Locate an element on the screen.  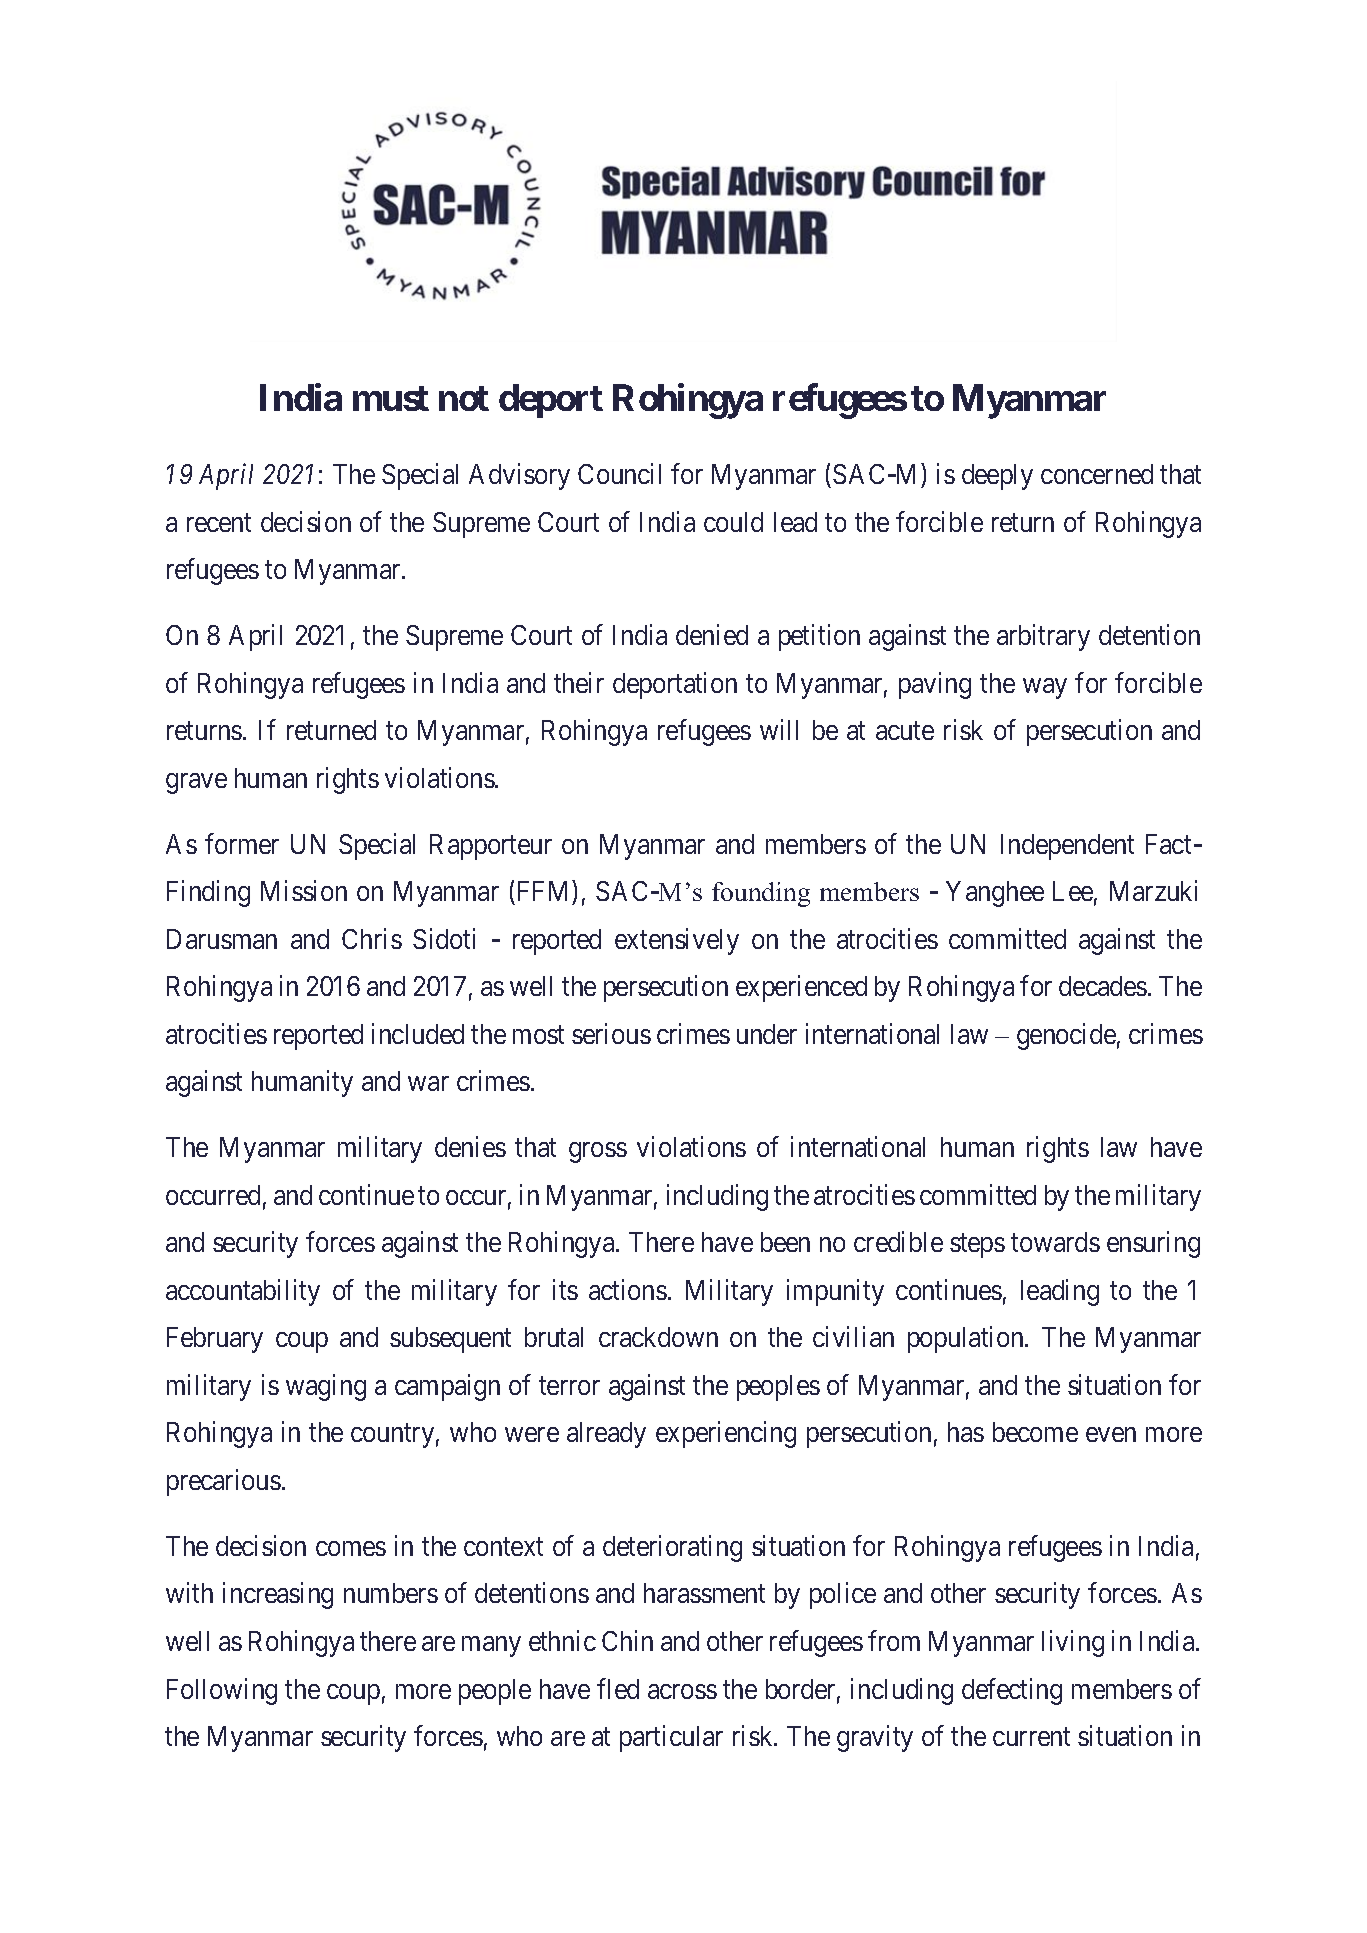
extensively is located at coordinates (677, 941).
